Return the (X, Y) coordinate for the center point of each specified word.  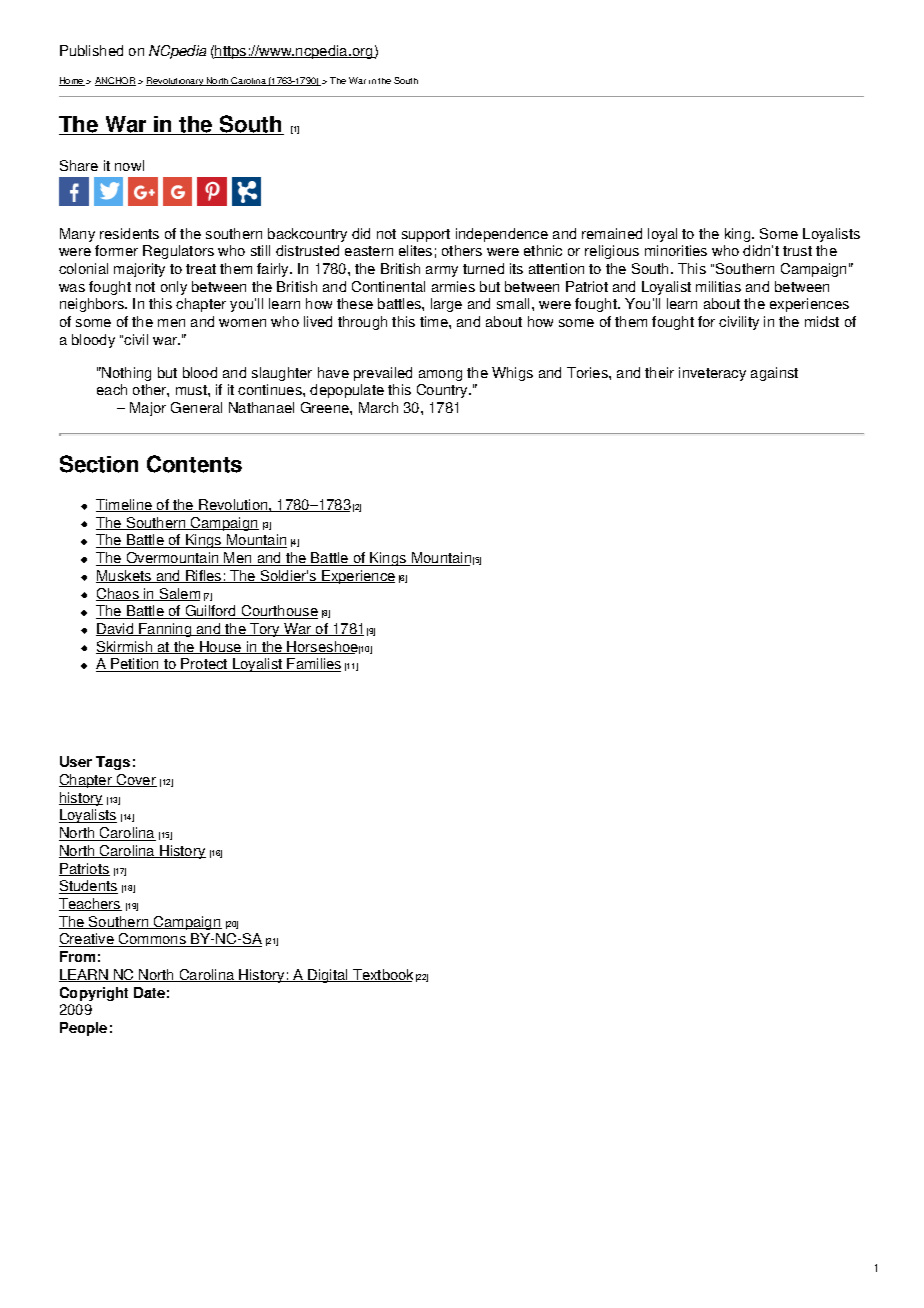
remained (612, 233)
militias (718, 286)
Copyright (94, 994)
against (774, 374)
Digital (328, 976)
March (378, 407)
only (174, 288)
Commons (153, 940)
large (446, 305)
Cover (136, 780)
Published (91, 50)
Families (313, 665)
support (426, 235)
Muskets (125, 576)
